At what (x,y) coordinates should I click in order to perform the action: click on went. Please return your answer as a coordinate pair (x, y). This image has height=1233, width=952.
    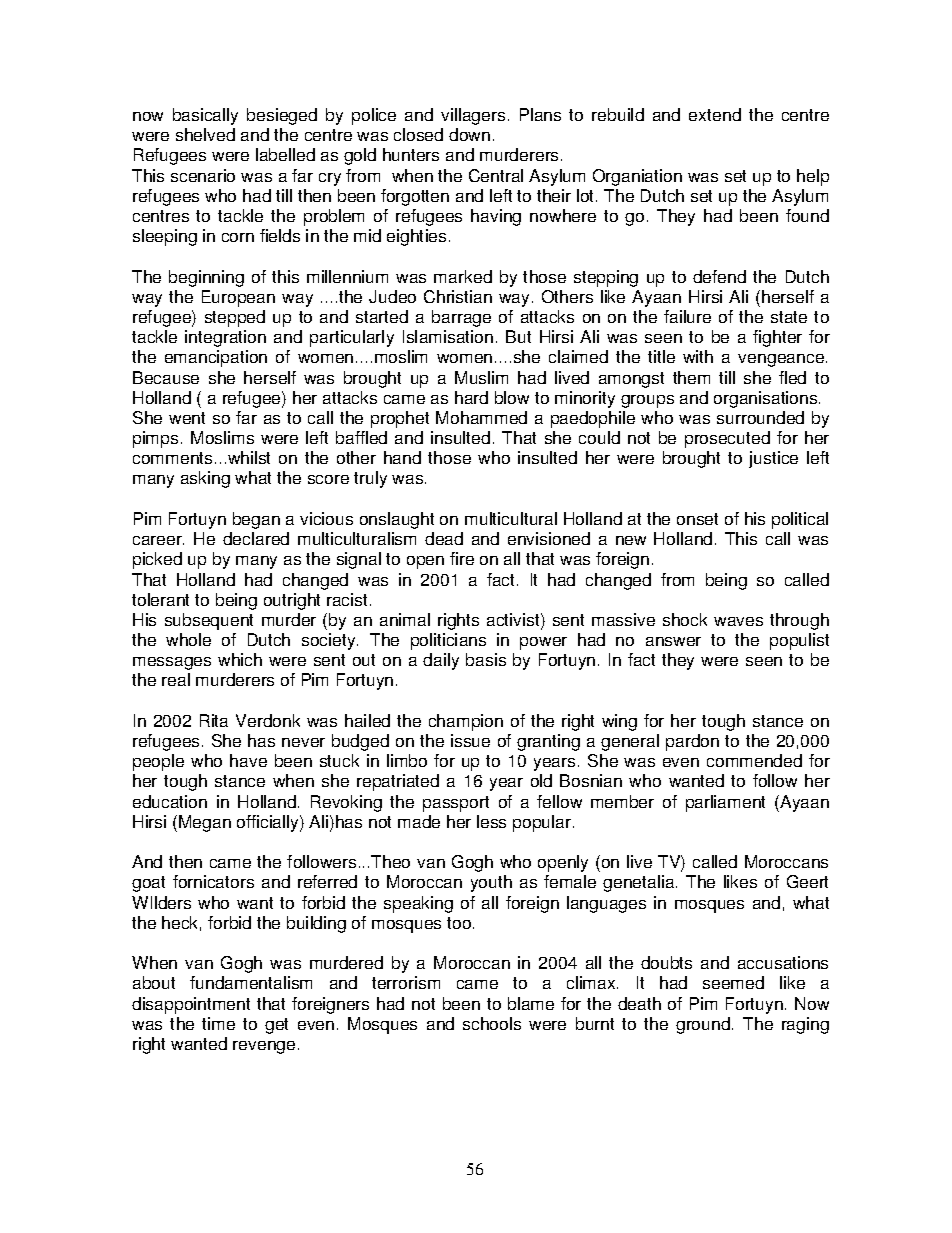
    Looking at the image, I should click on (187, 418).
